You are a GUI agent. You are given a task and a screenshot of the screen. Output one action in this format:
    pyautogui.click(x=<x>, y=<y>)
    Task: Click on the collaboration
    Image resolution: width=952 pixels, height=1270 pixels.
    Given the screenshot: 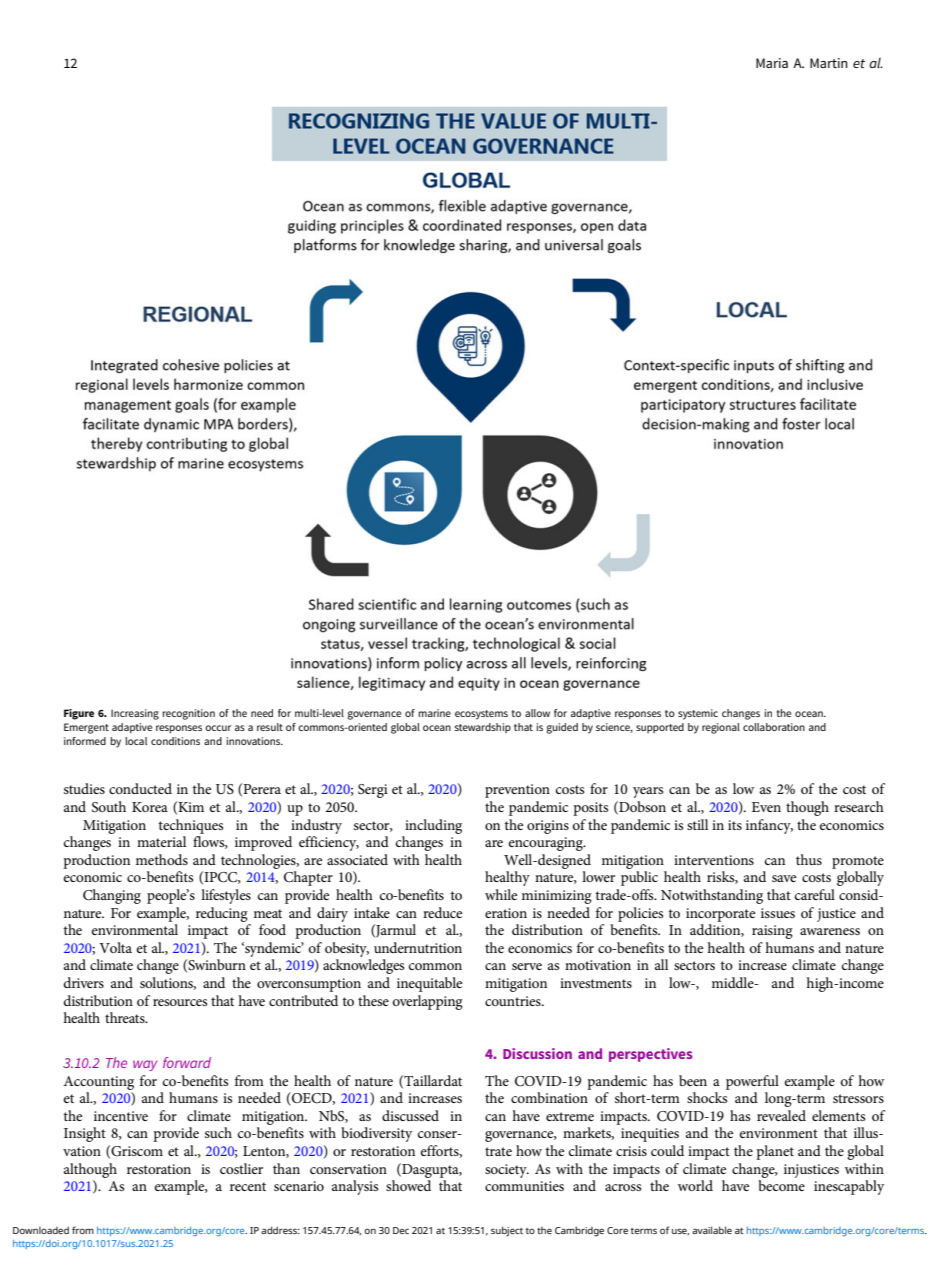 What is the action you would take?
    pyautogui.click(x=774, y=727)
